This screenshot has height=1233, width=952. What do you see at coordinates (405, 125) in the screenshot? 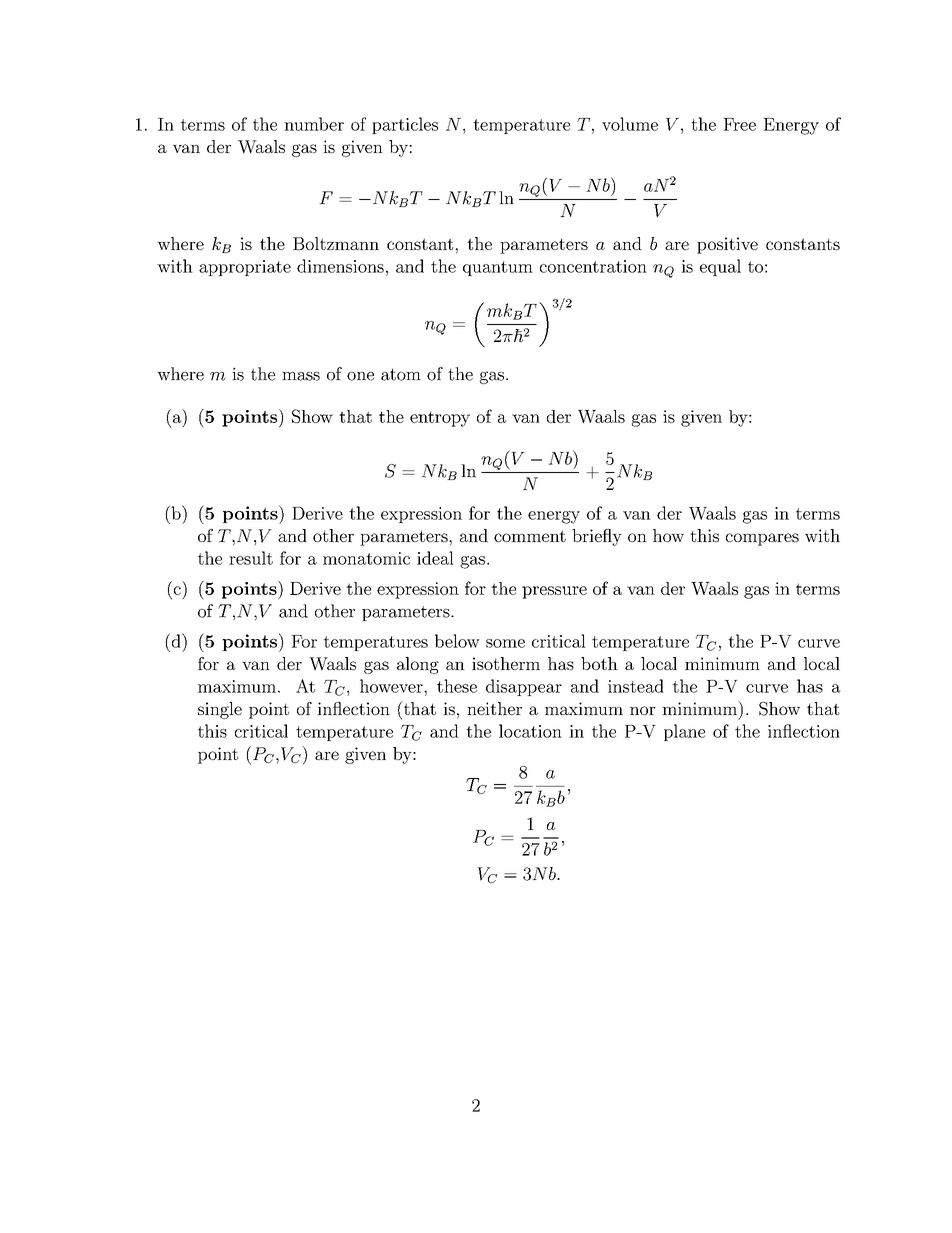
I see `particles` at bounding box center [405, 125].
